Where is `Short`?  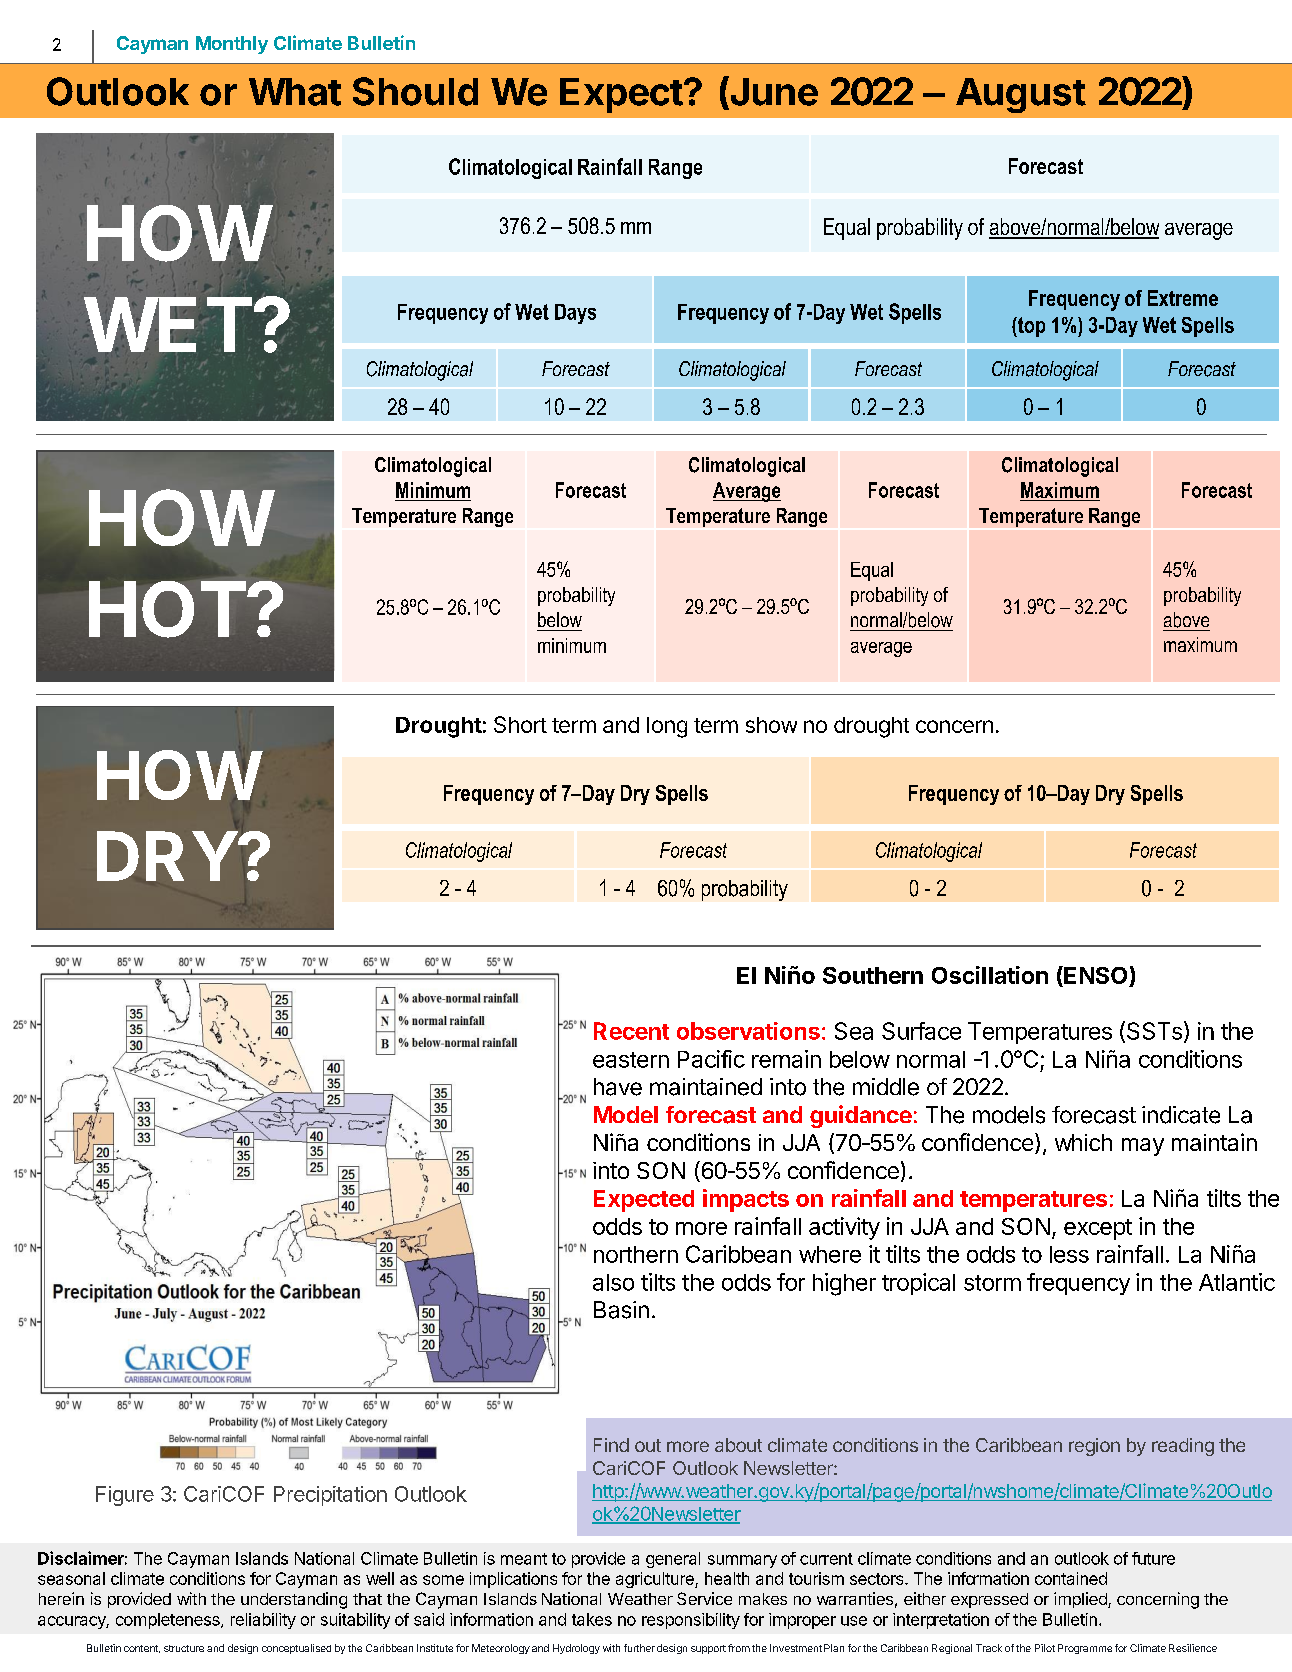 Short is located at coordinates (520, 724).
